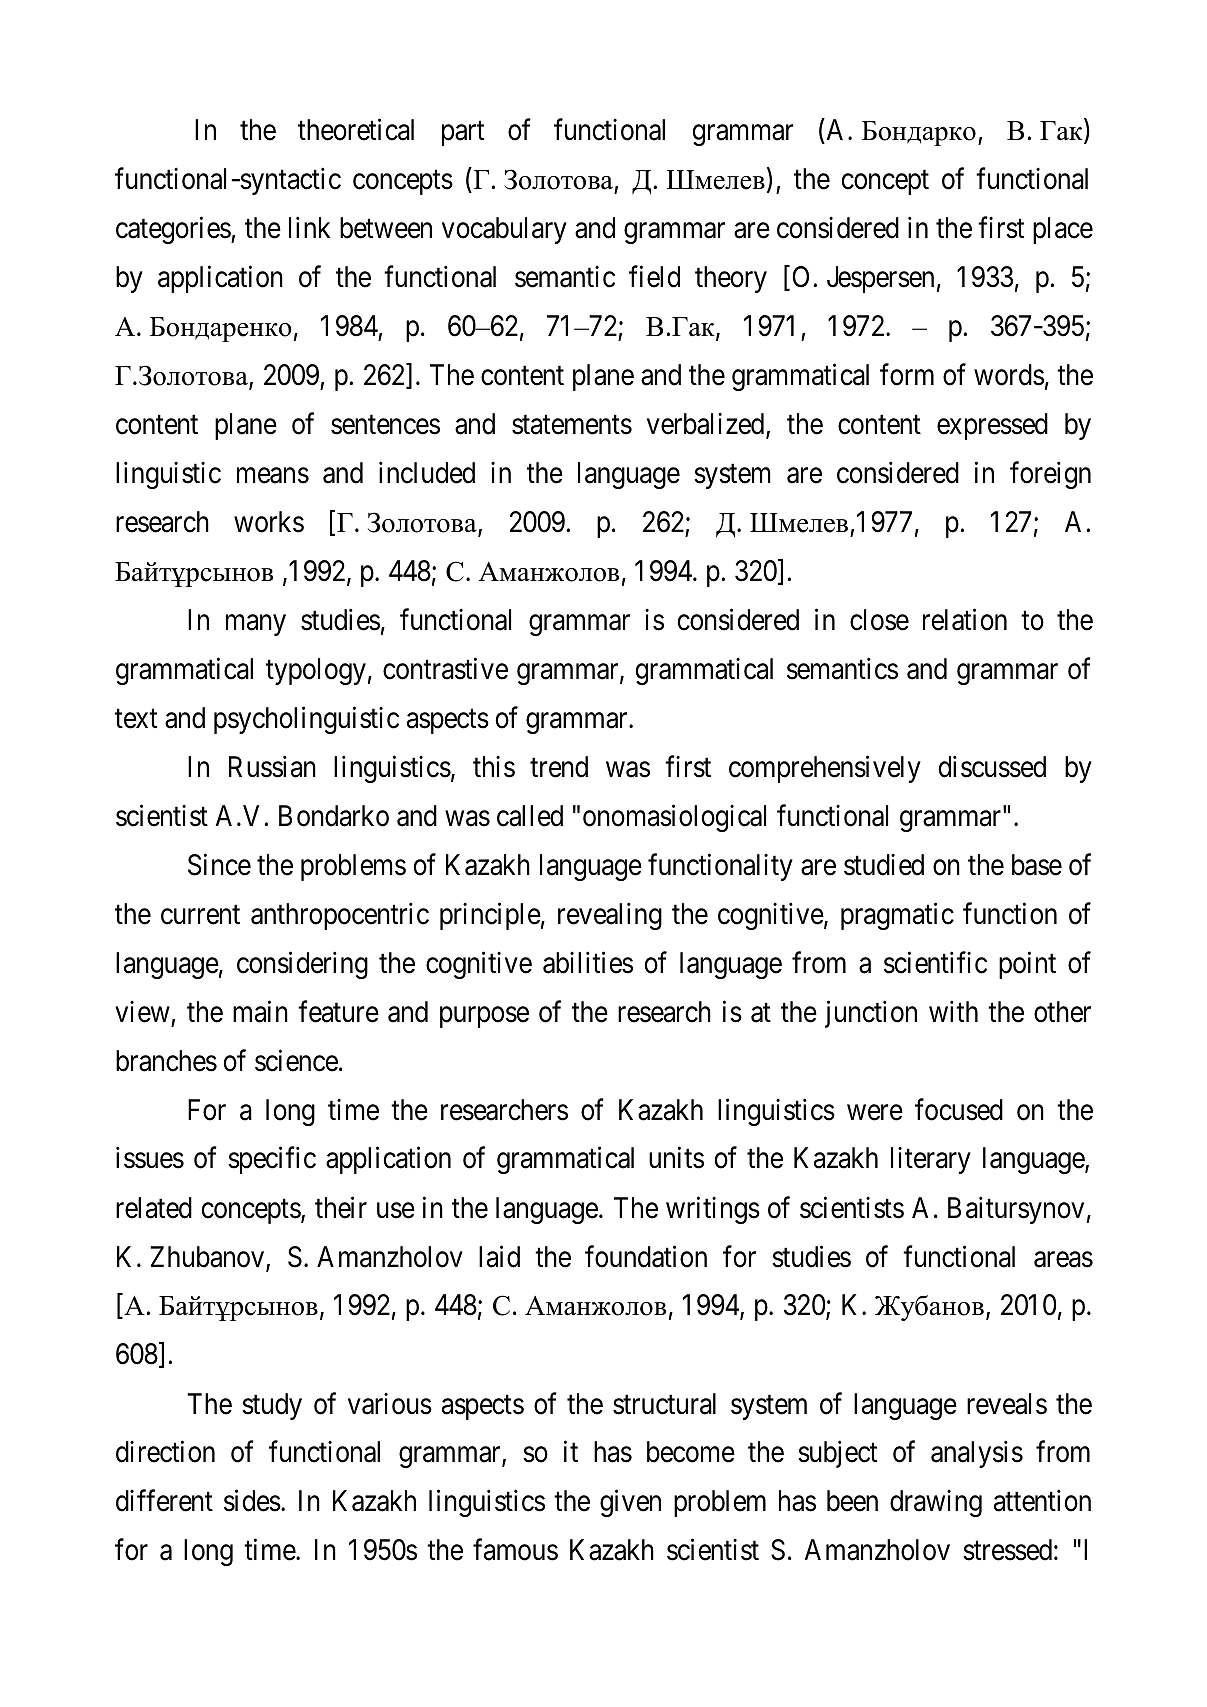 Image resolution: width=1207 pixels, height=1707 pixels. I want to click on purpose, so click(484, 1017).
